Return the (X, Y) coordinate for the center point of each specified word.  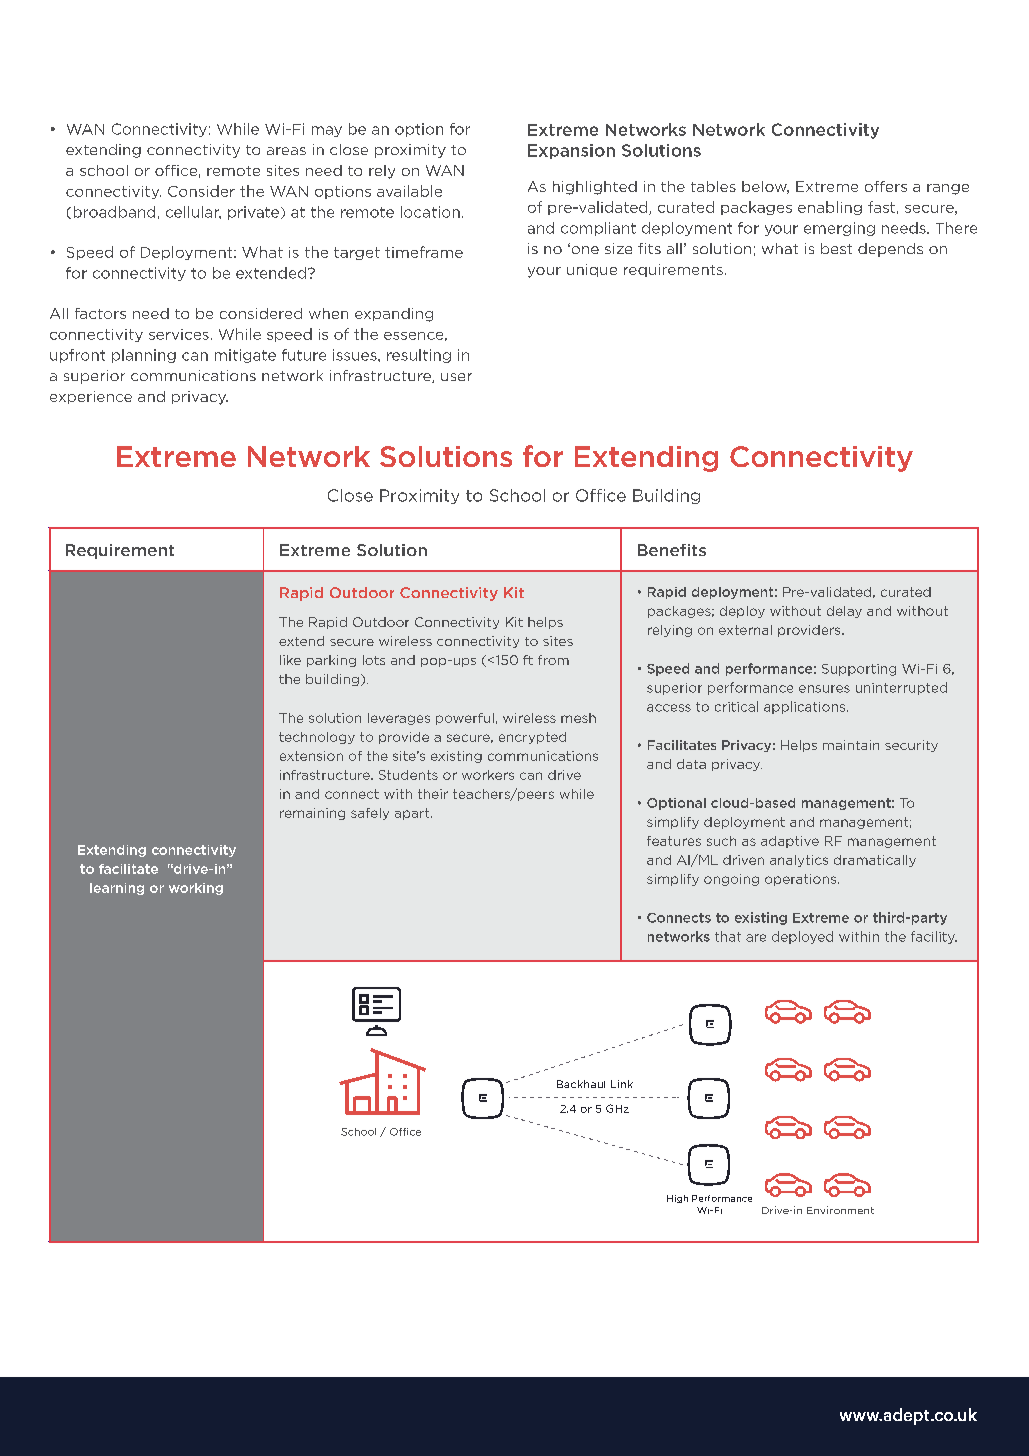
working (196, 889)
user (456, 377)
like (290, 660)
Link (622, 1084)
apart (413, 814)
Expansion (571, 151)
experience (91, 397)
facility (934, 937)
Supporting (859, 670)
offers (886, 186)
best (836, 248)
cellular (193, 212)
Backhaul (581, 1084)
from (553, 660)
